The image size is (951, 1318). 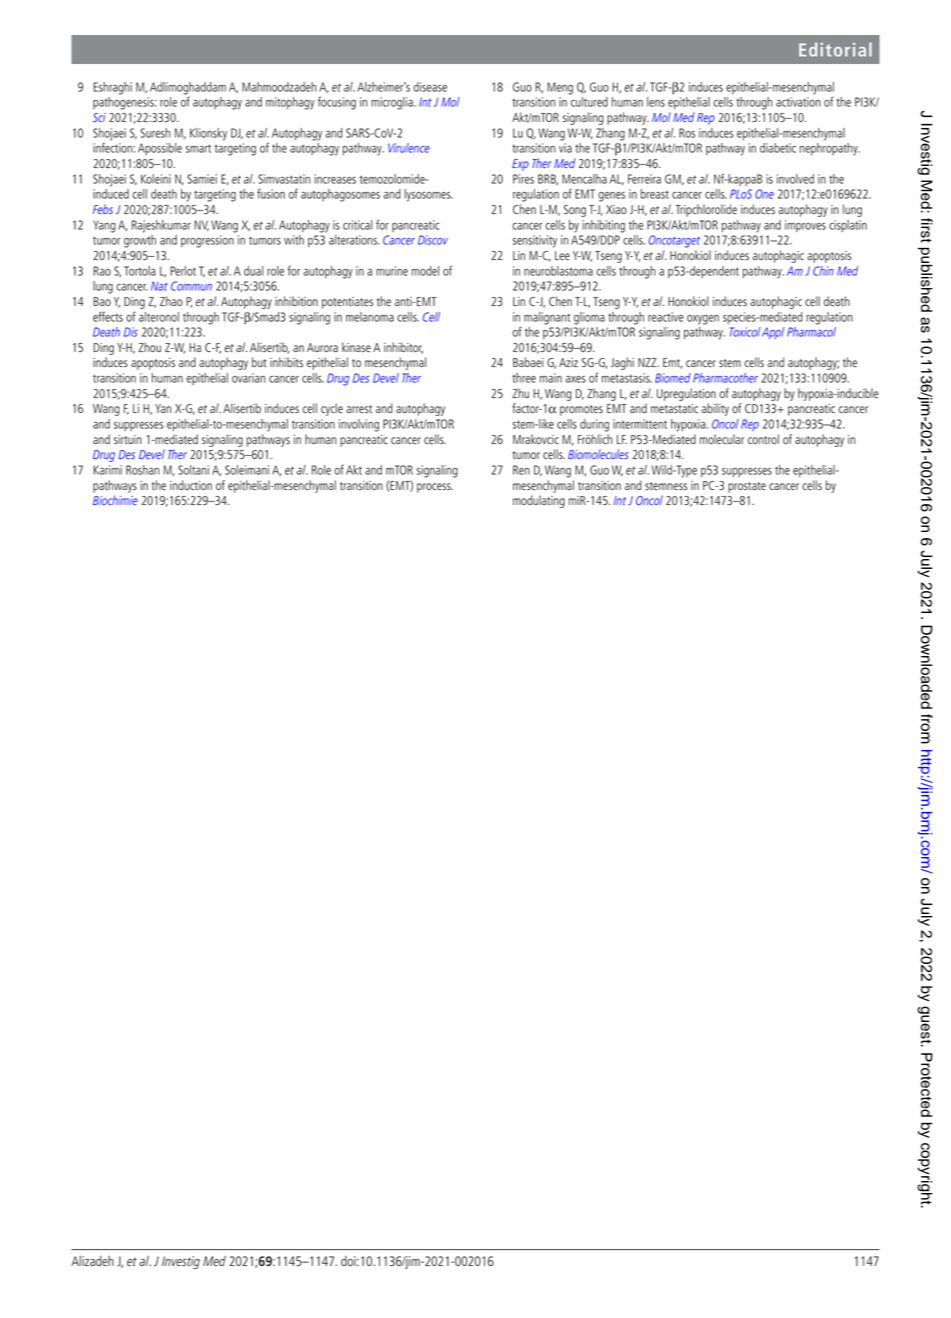 What do you see at coordinates (430, 87) in the screenshot?
I see `disease` at bounding box center [430, 87].
